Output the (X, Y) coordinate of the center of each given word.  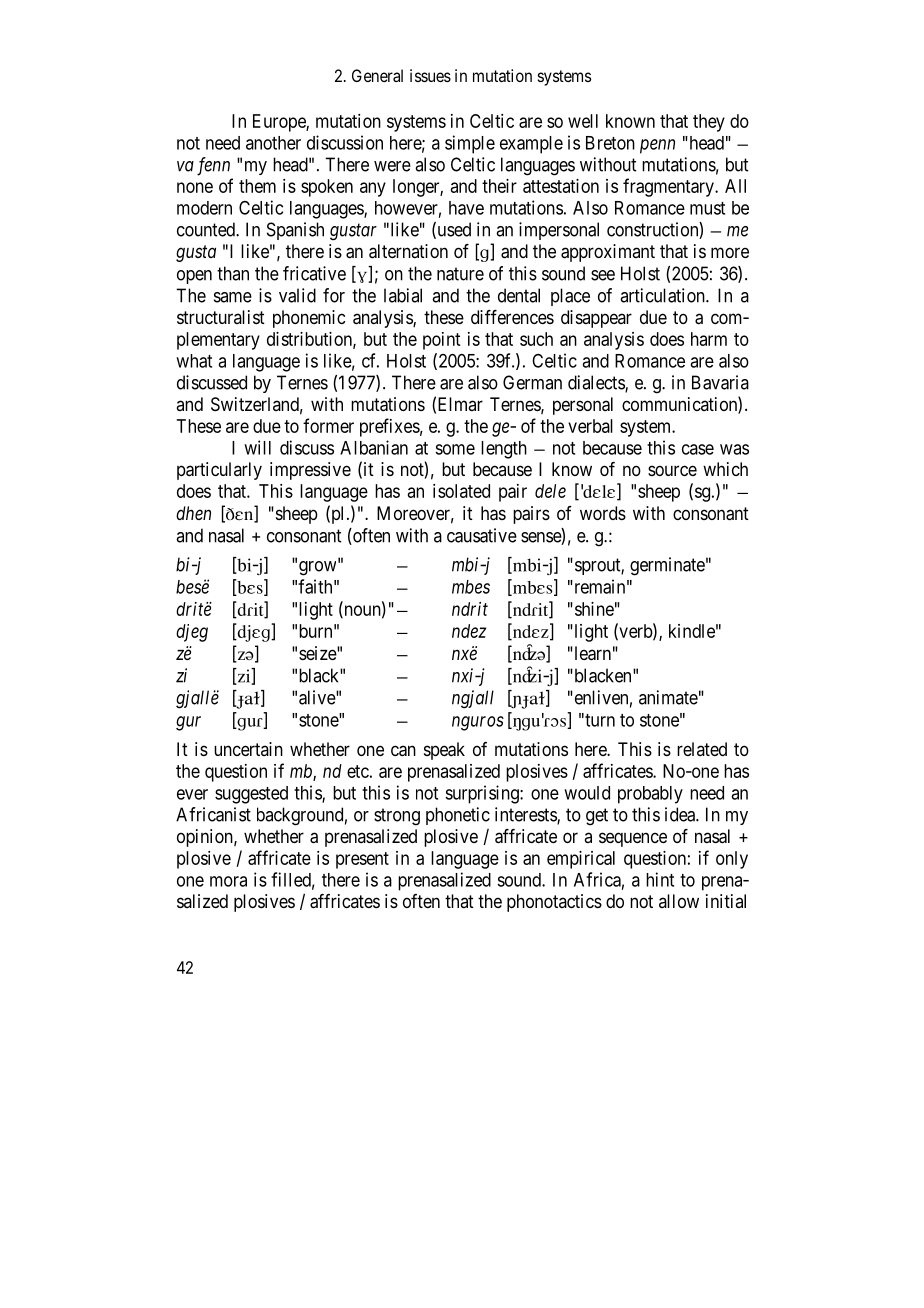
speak (444, 751)
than (233, 273)
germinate (667, 566)
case (698, 449)
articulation (663, 295)
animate (668, 697)
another (273, 143)
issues (430, 75)
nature (460, 274)
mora (228, 881)
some (455, 449)
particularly (219, 471)
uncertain (248, 749)
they (709, 123)
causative (482, 535)
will (257, 447)
